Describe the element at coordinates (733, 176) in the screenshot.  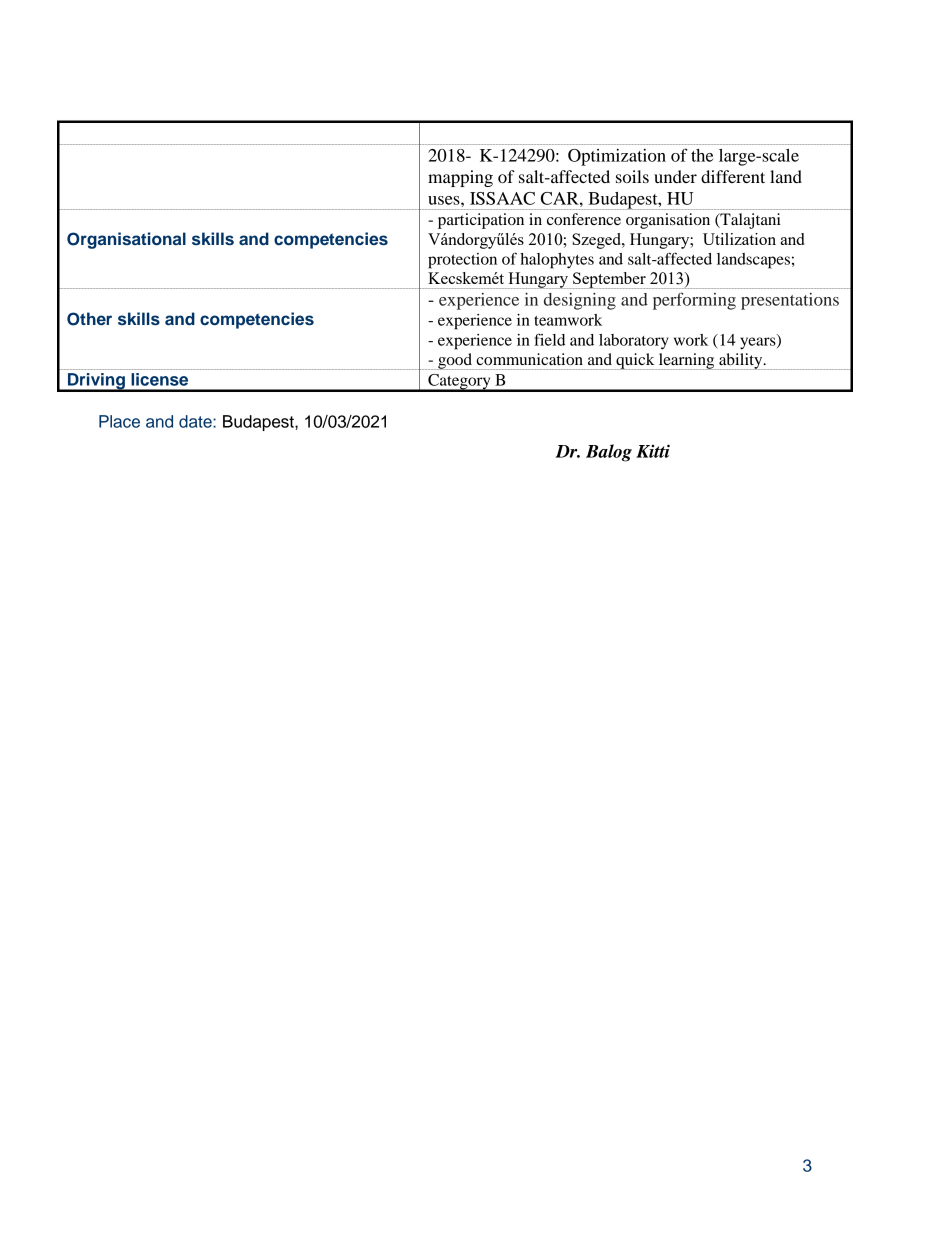
I see `different` at that location.
